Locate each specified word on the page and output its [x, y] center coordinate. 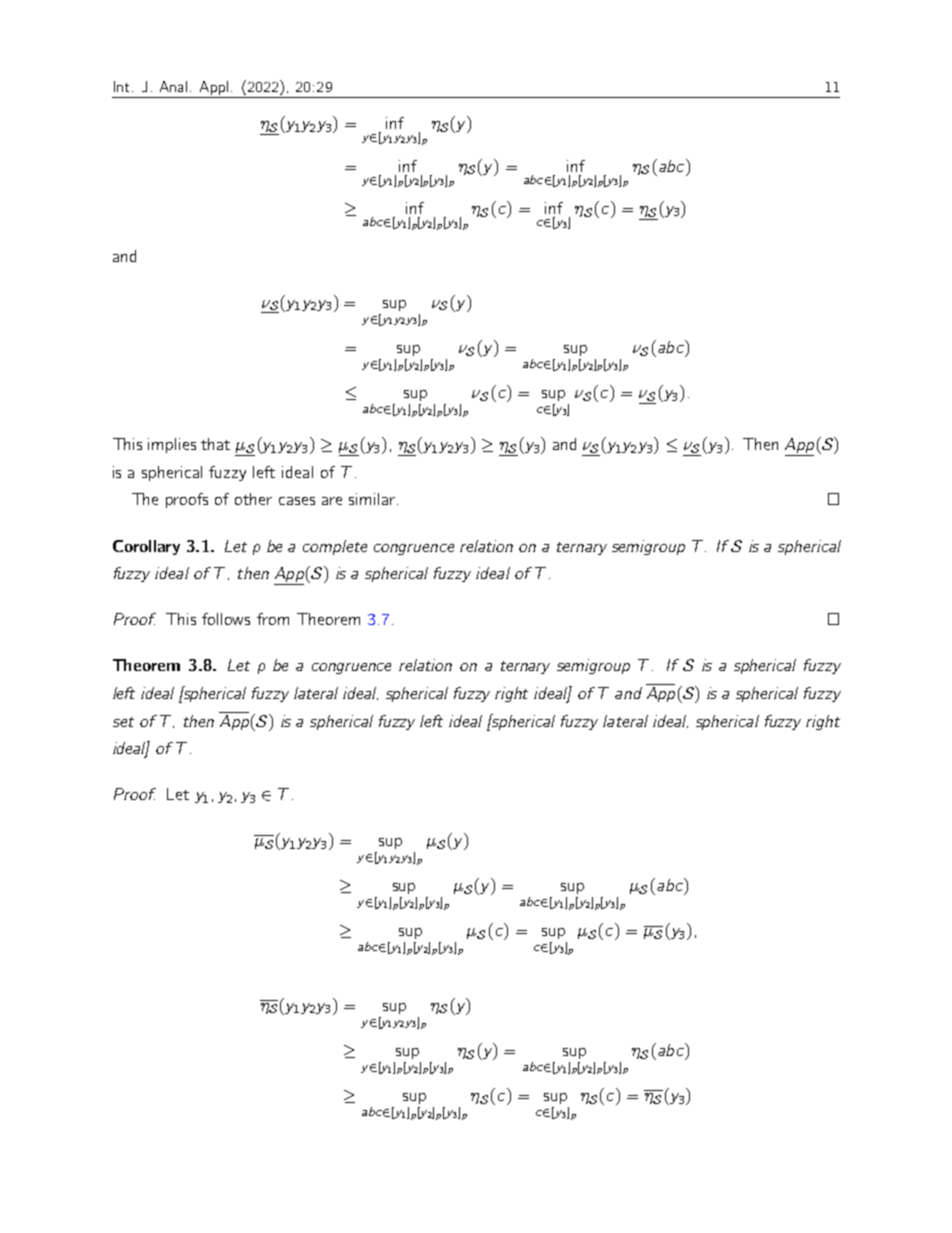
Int [121, 86]
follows [226, 619]
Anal [173, 86]
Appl [214, 88]
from [273, 619]
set [123, 722]
